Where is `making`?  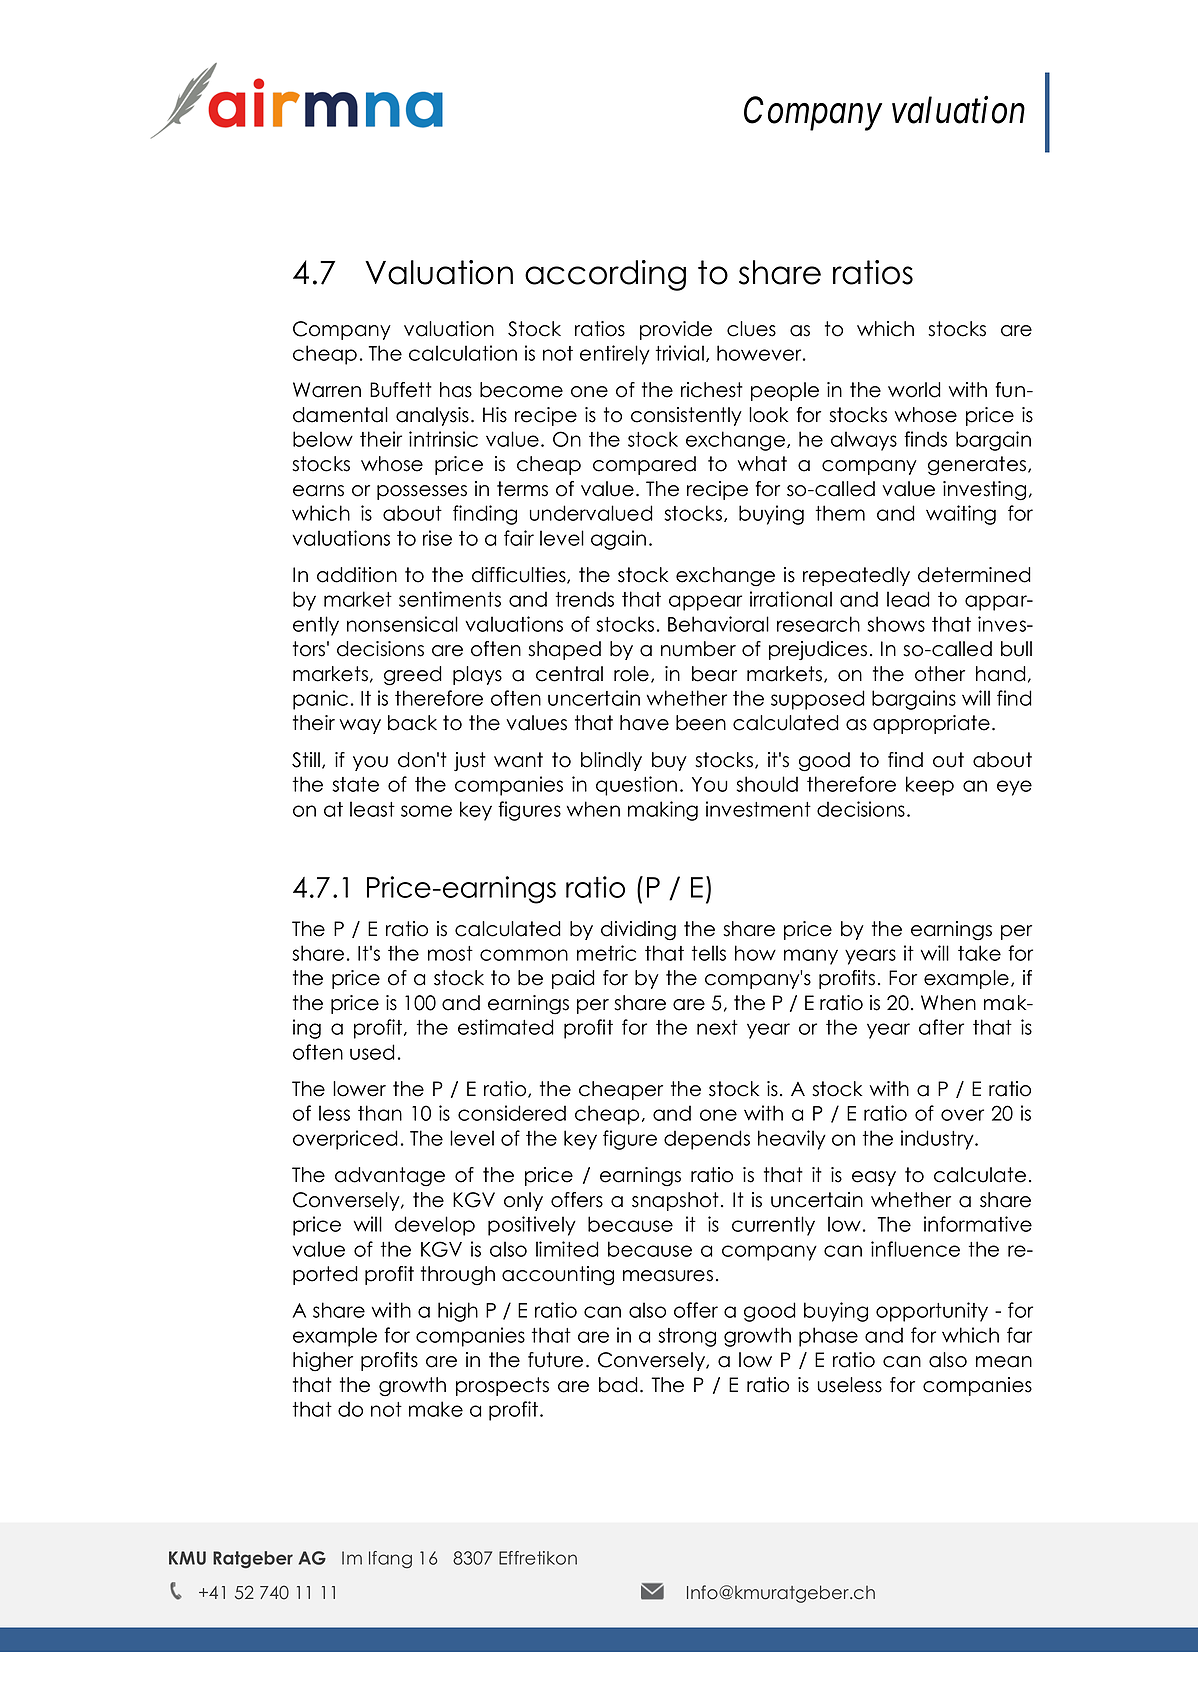
making is located at coordinates (663, 811).
